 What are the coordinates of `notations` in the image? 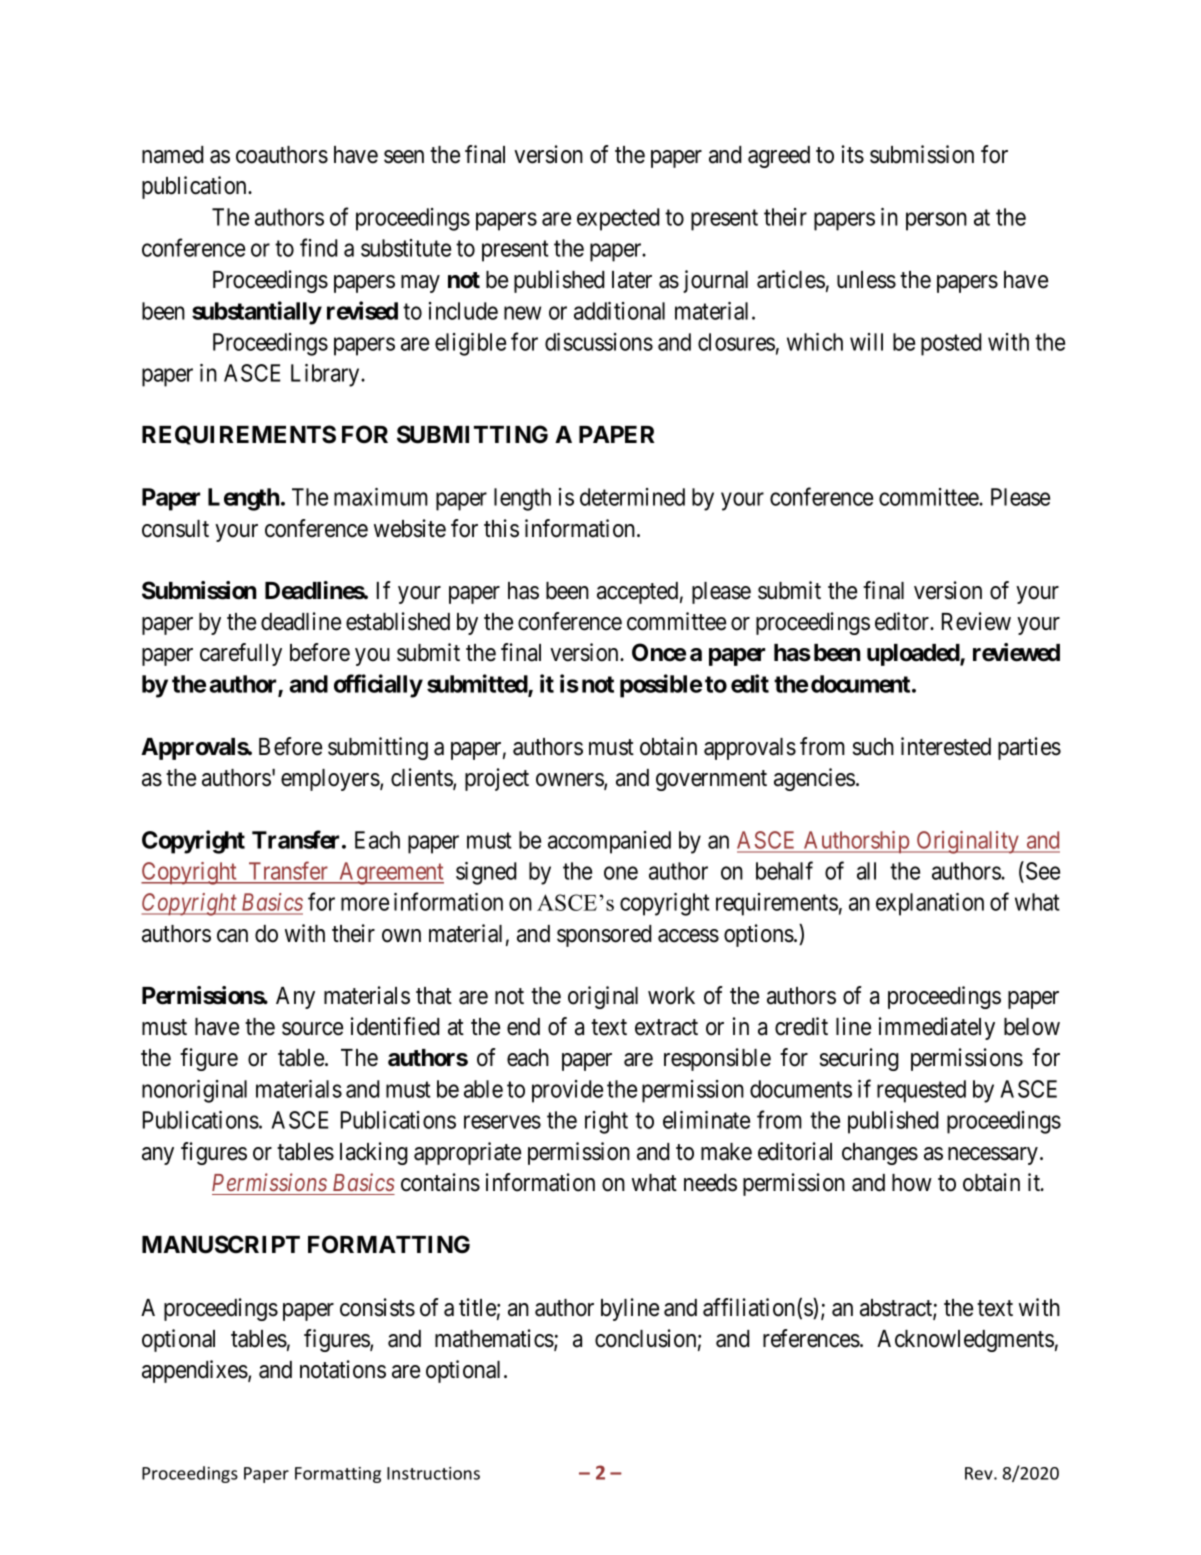 It's located at (343, 1369).
